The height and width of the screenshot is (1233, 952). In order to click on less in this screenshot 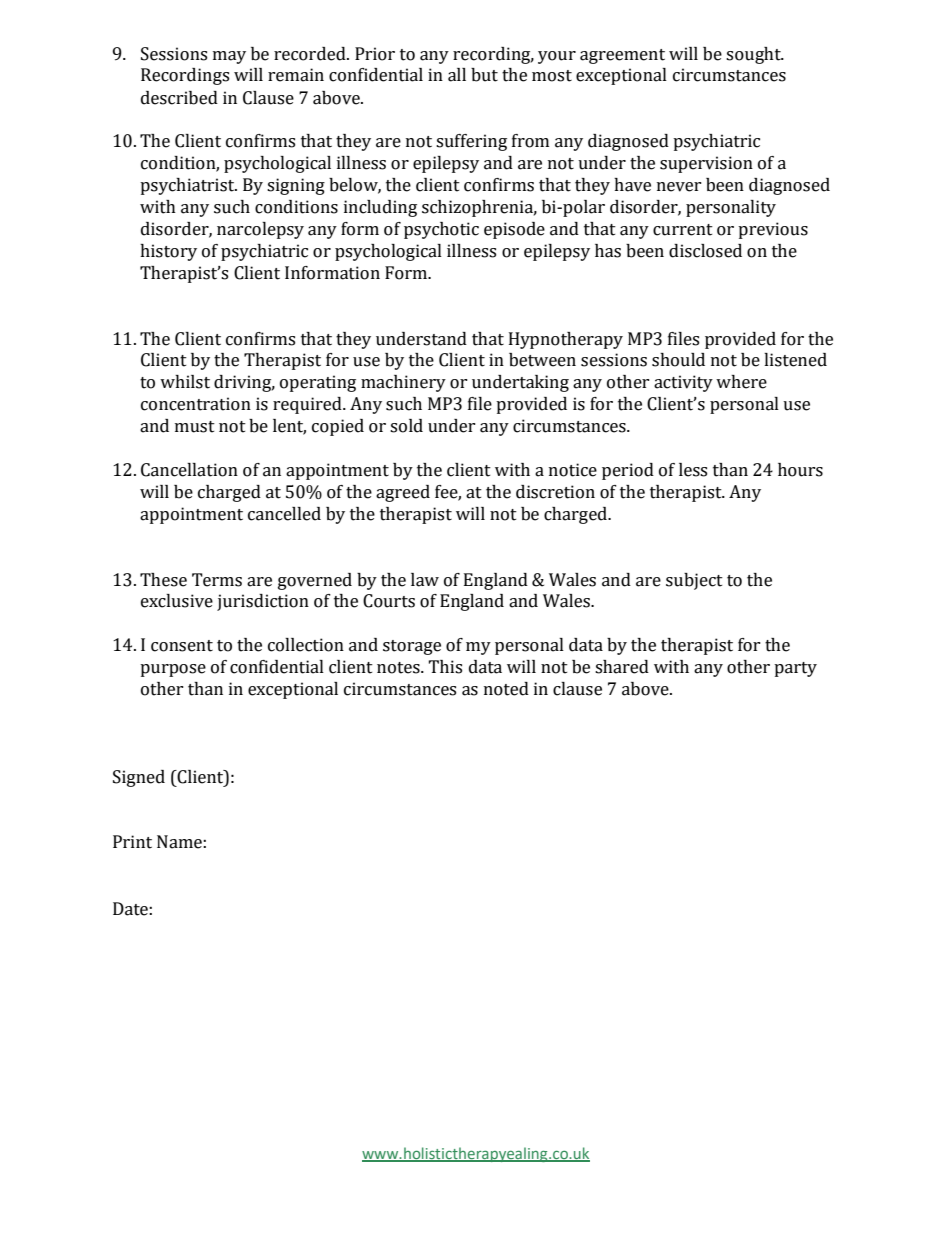, I will do `click(693, 470)`.
